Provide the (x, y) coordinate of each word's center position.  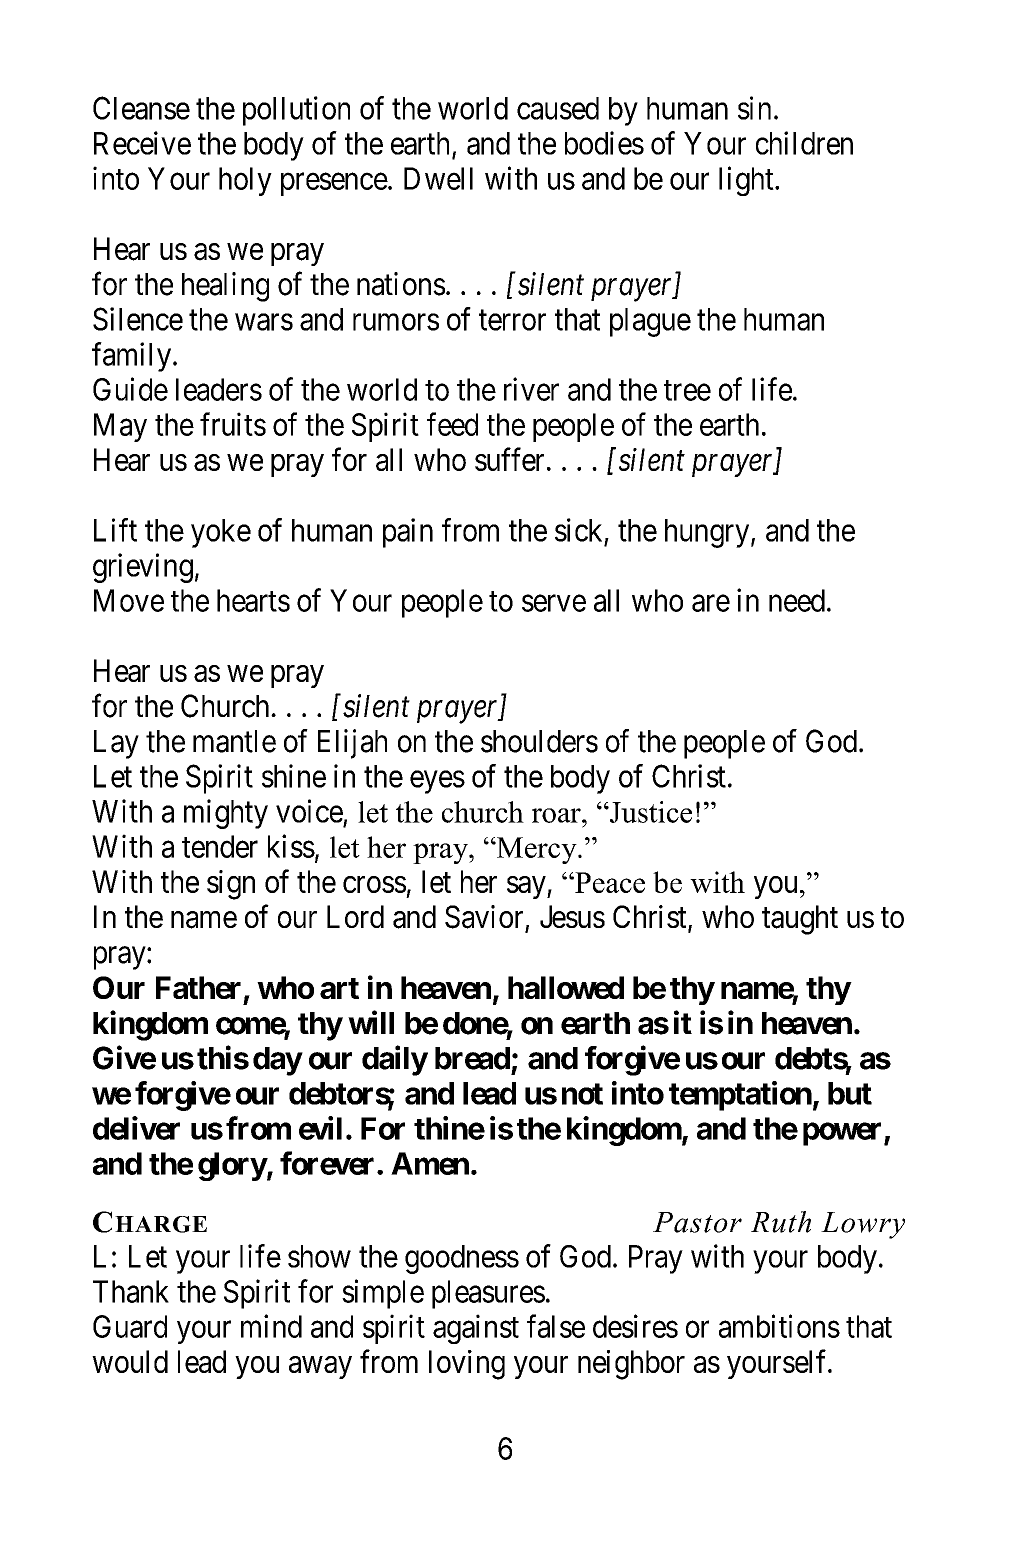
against (476, 1329)
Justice (650, 812)
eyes (437, 782)
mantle (234, 741)
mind (271, 1326)
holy (245, 181)
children (804, 143)
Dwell (438, 178)
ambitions (779, 1326)
